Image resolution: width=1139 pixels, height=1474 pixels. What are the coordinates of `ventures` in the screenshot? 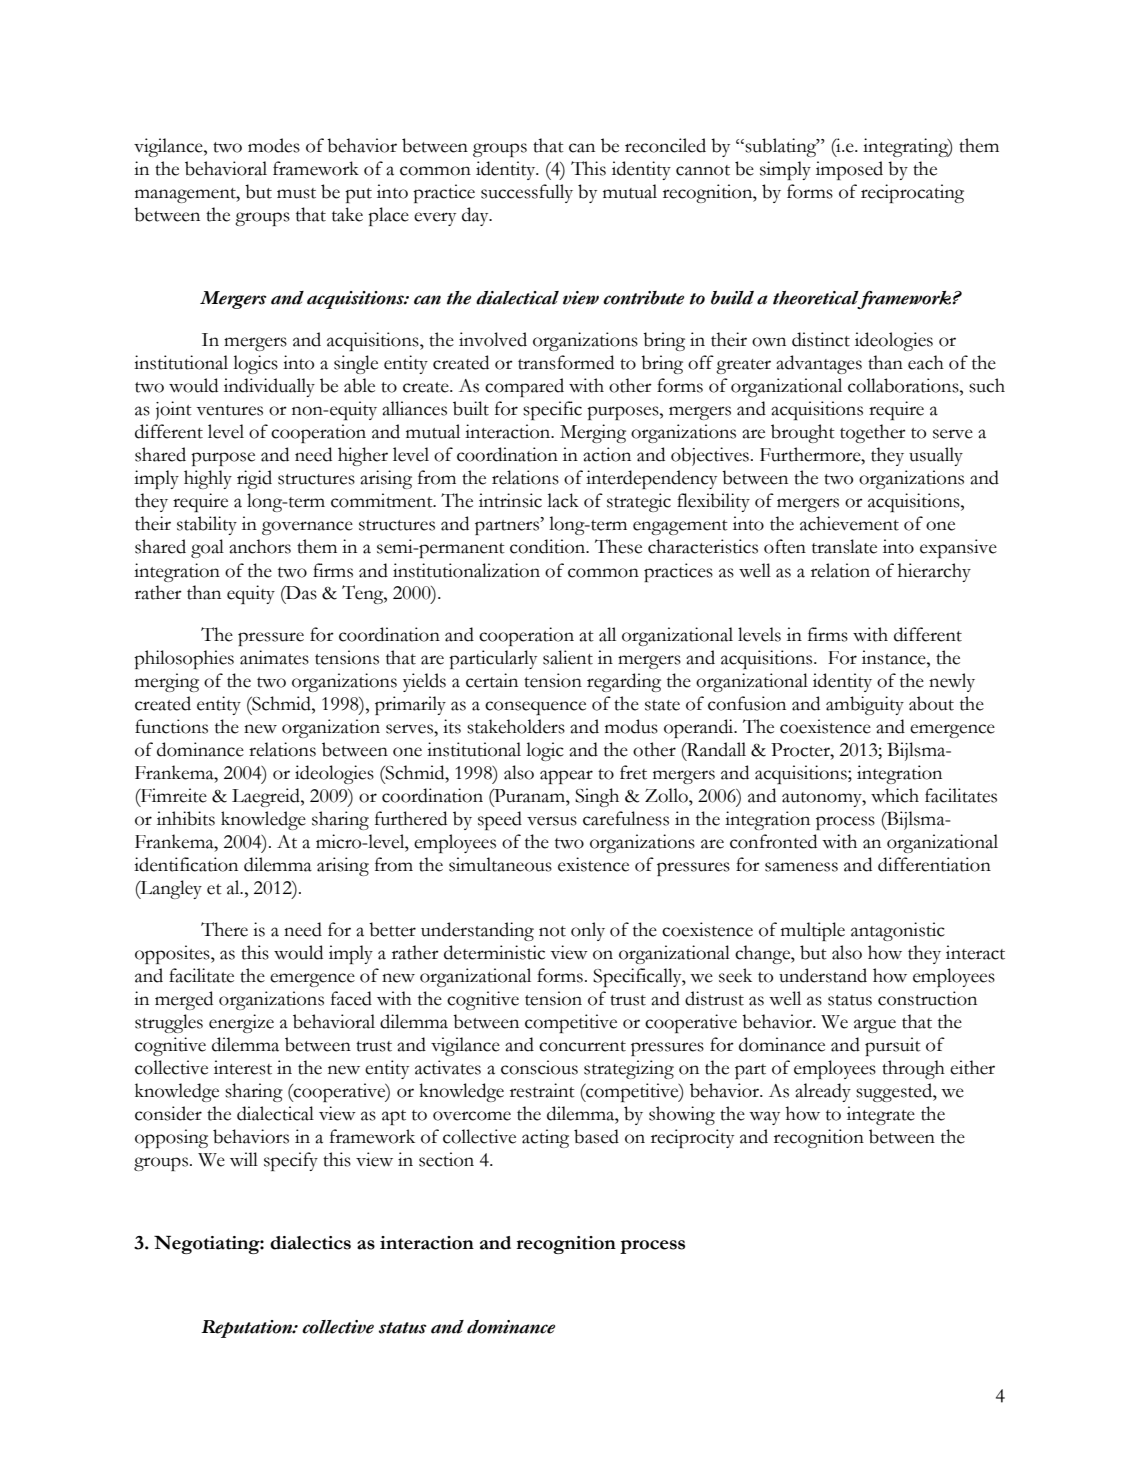 It's located at (230, 410).
